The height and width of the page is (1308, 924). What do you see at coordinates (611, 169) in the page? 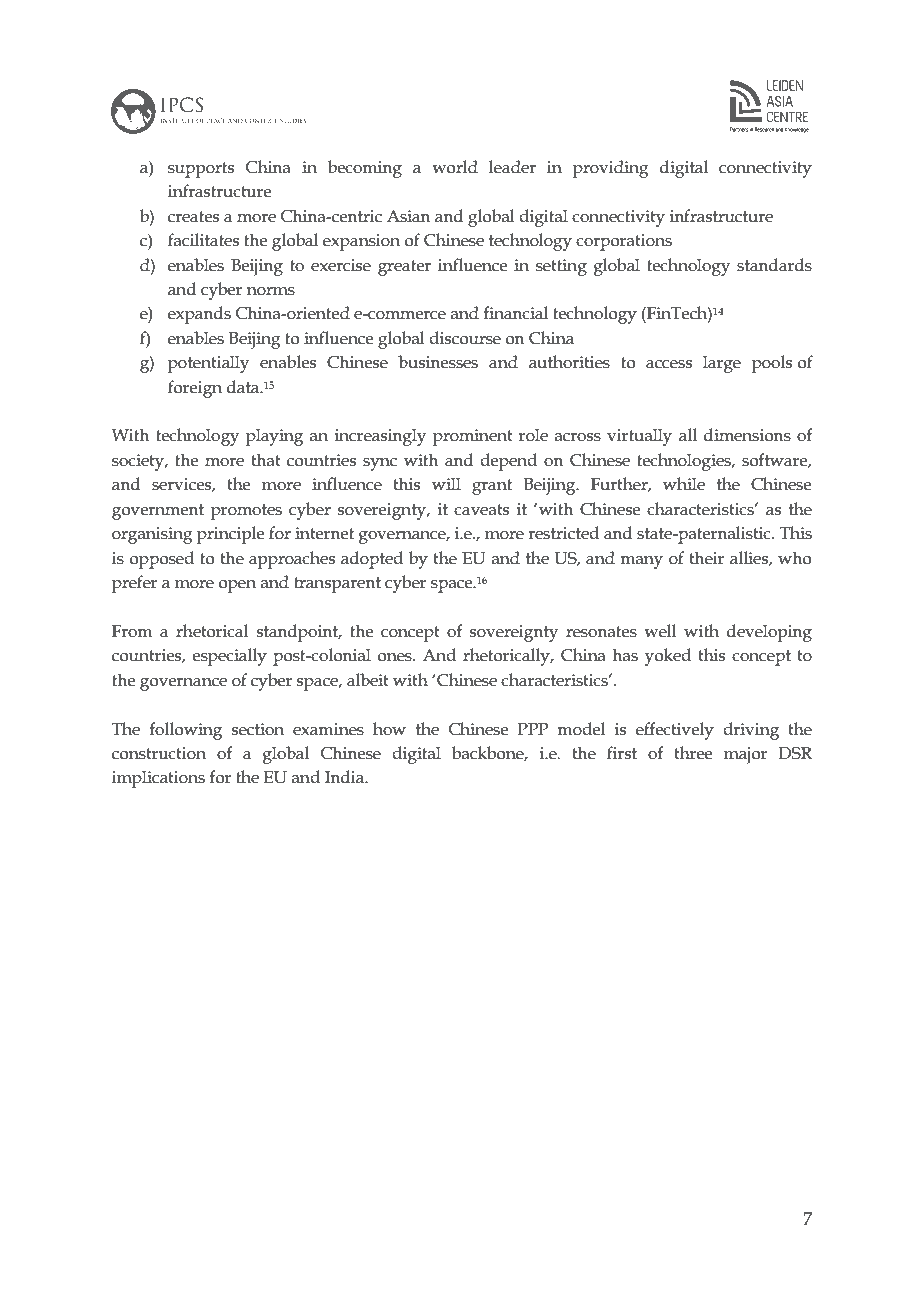
I see `providing` at bounding box center [611, 169].
